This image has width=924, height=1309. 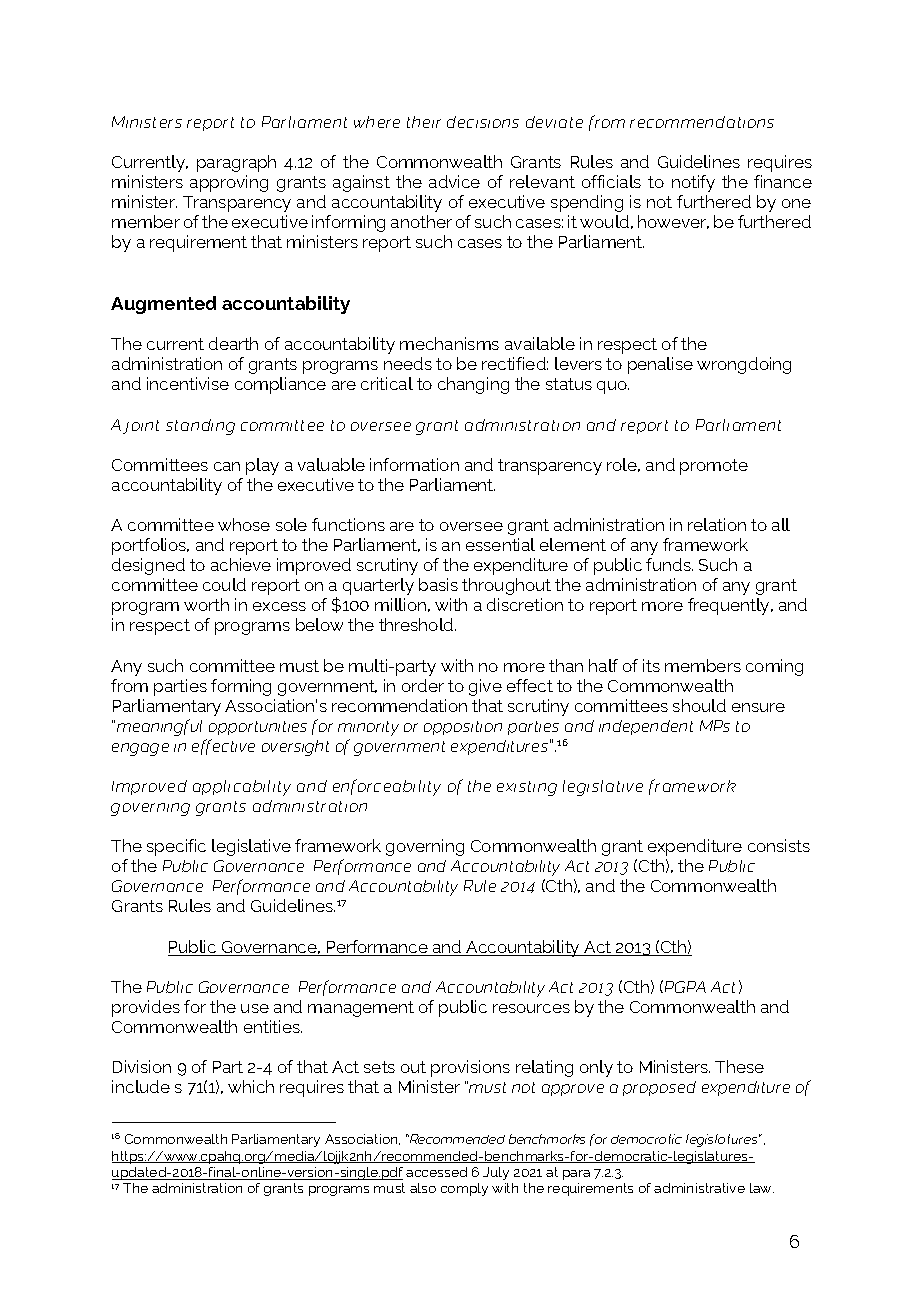 I want to click on existing, so click(x=527, y=788).
